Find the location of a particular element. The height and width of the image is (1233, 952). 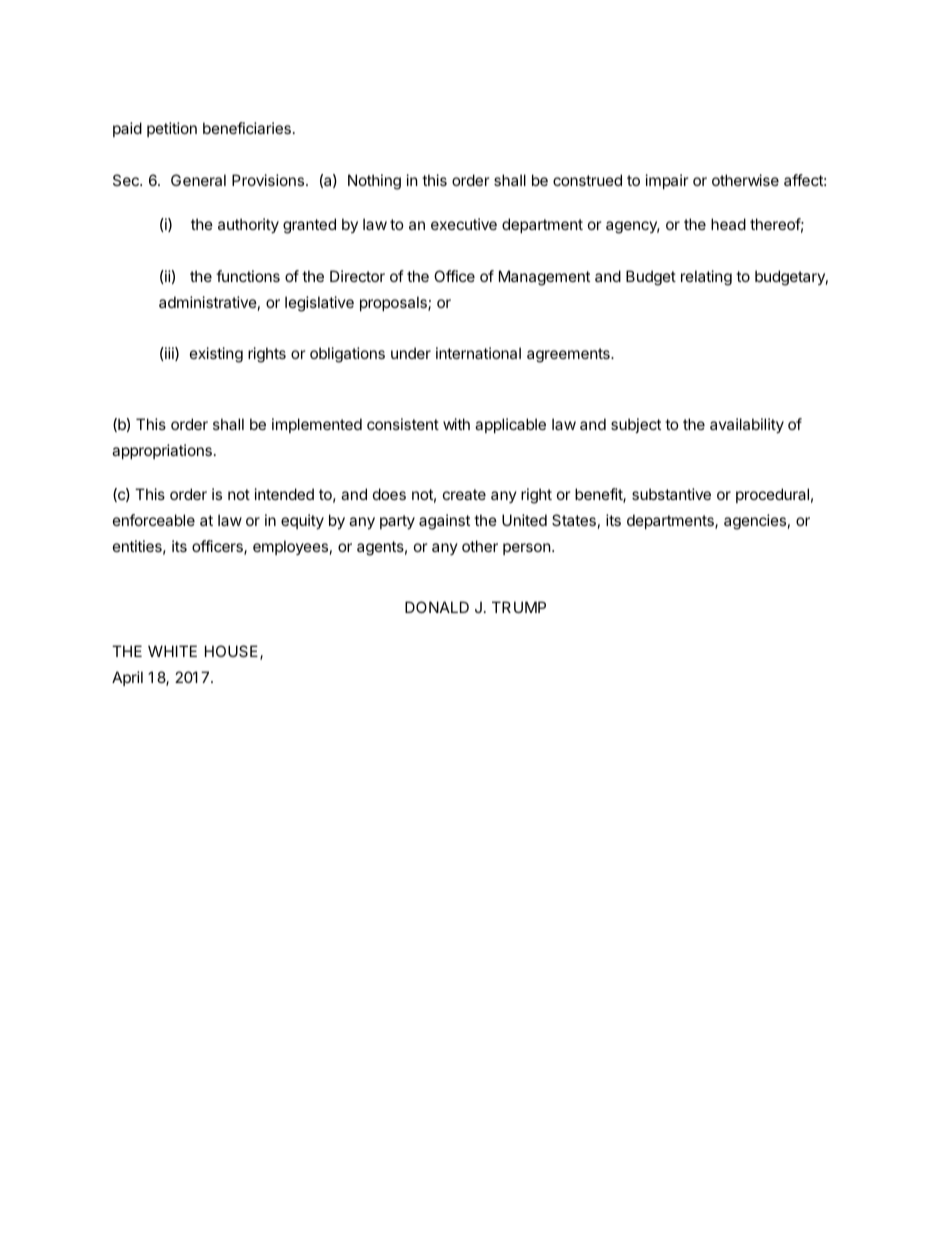

Nothing is located at coordinates (374, 182).
